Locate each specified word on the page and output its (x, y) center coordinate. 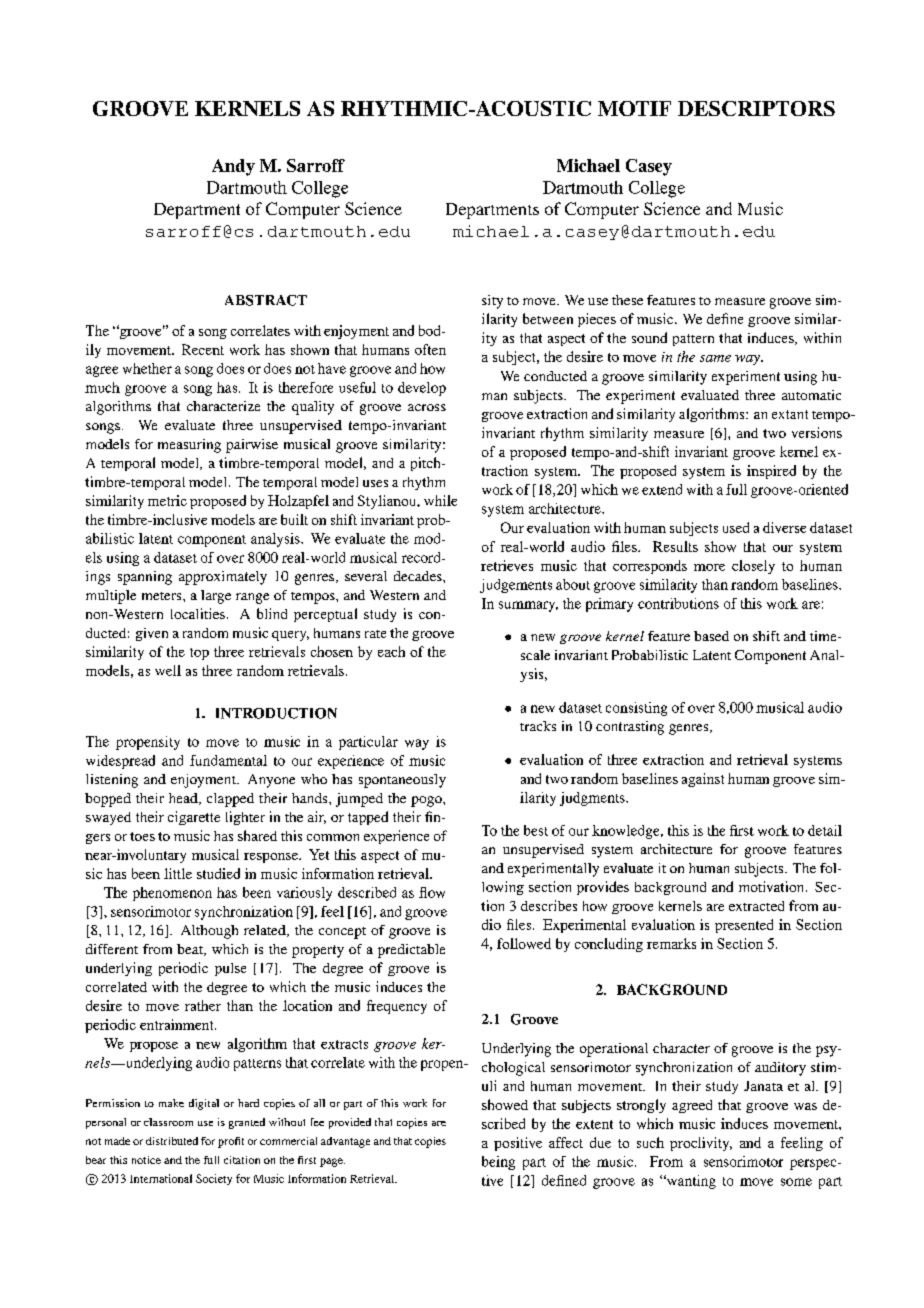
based (711, 636)
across (427, 407)
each (391, 651)
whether (147, 368)
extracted (756, 906)
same (715, 358)
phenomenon (172, 894)
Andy (233, 167)
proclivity (701, 1144)
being (498, 1163)
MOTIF (634, 108)
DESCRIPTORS (756, 108)
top (199, 654)
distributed (172, 1141)
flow (432, 892)
